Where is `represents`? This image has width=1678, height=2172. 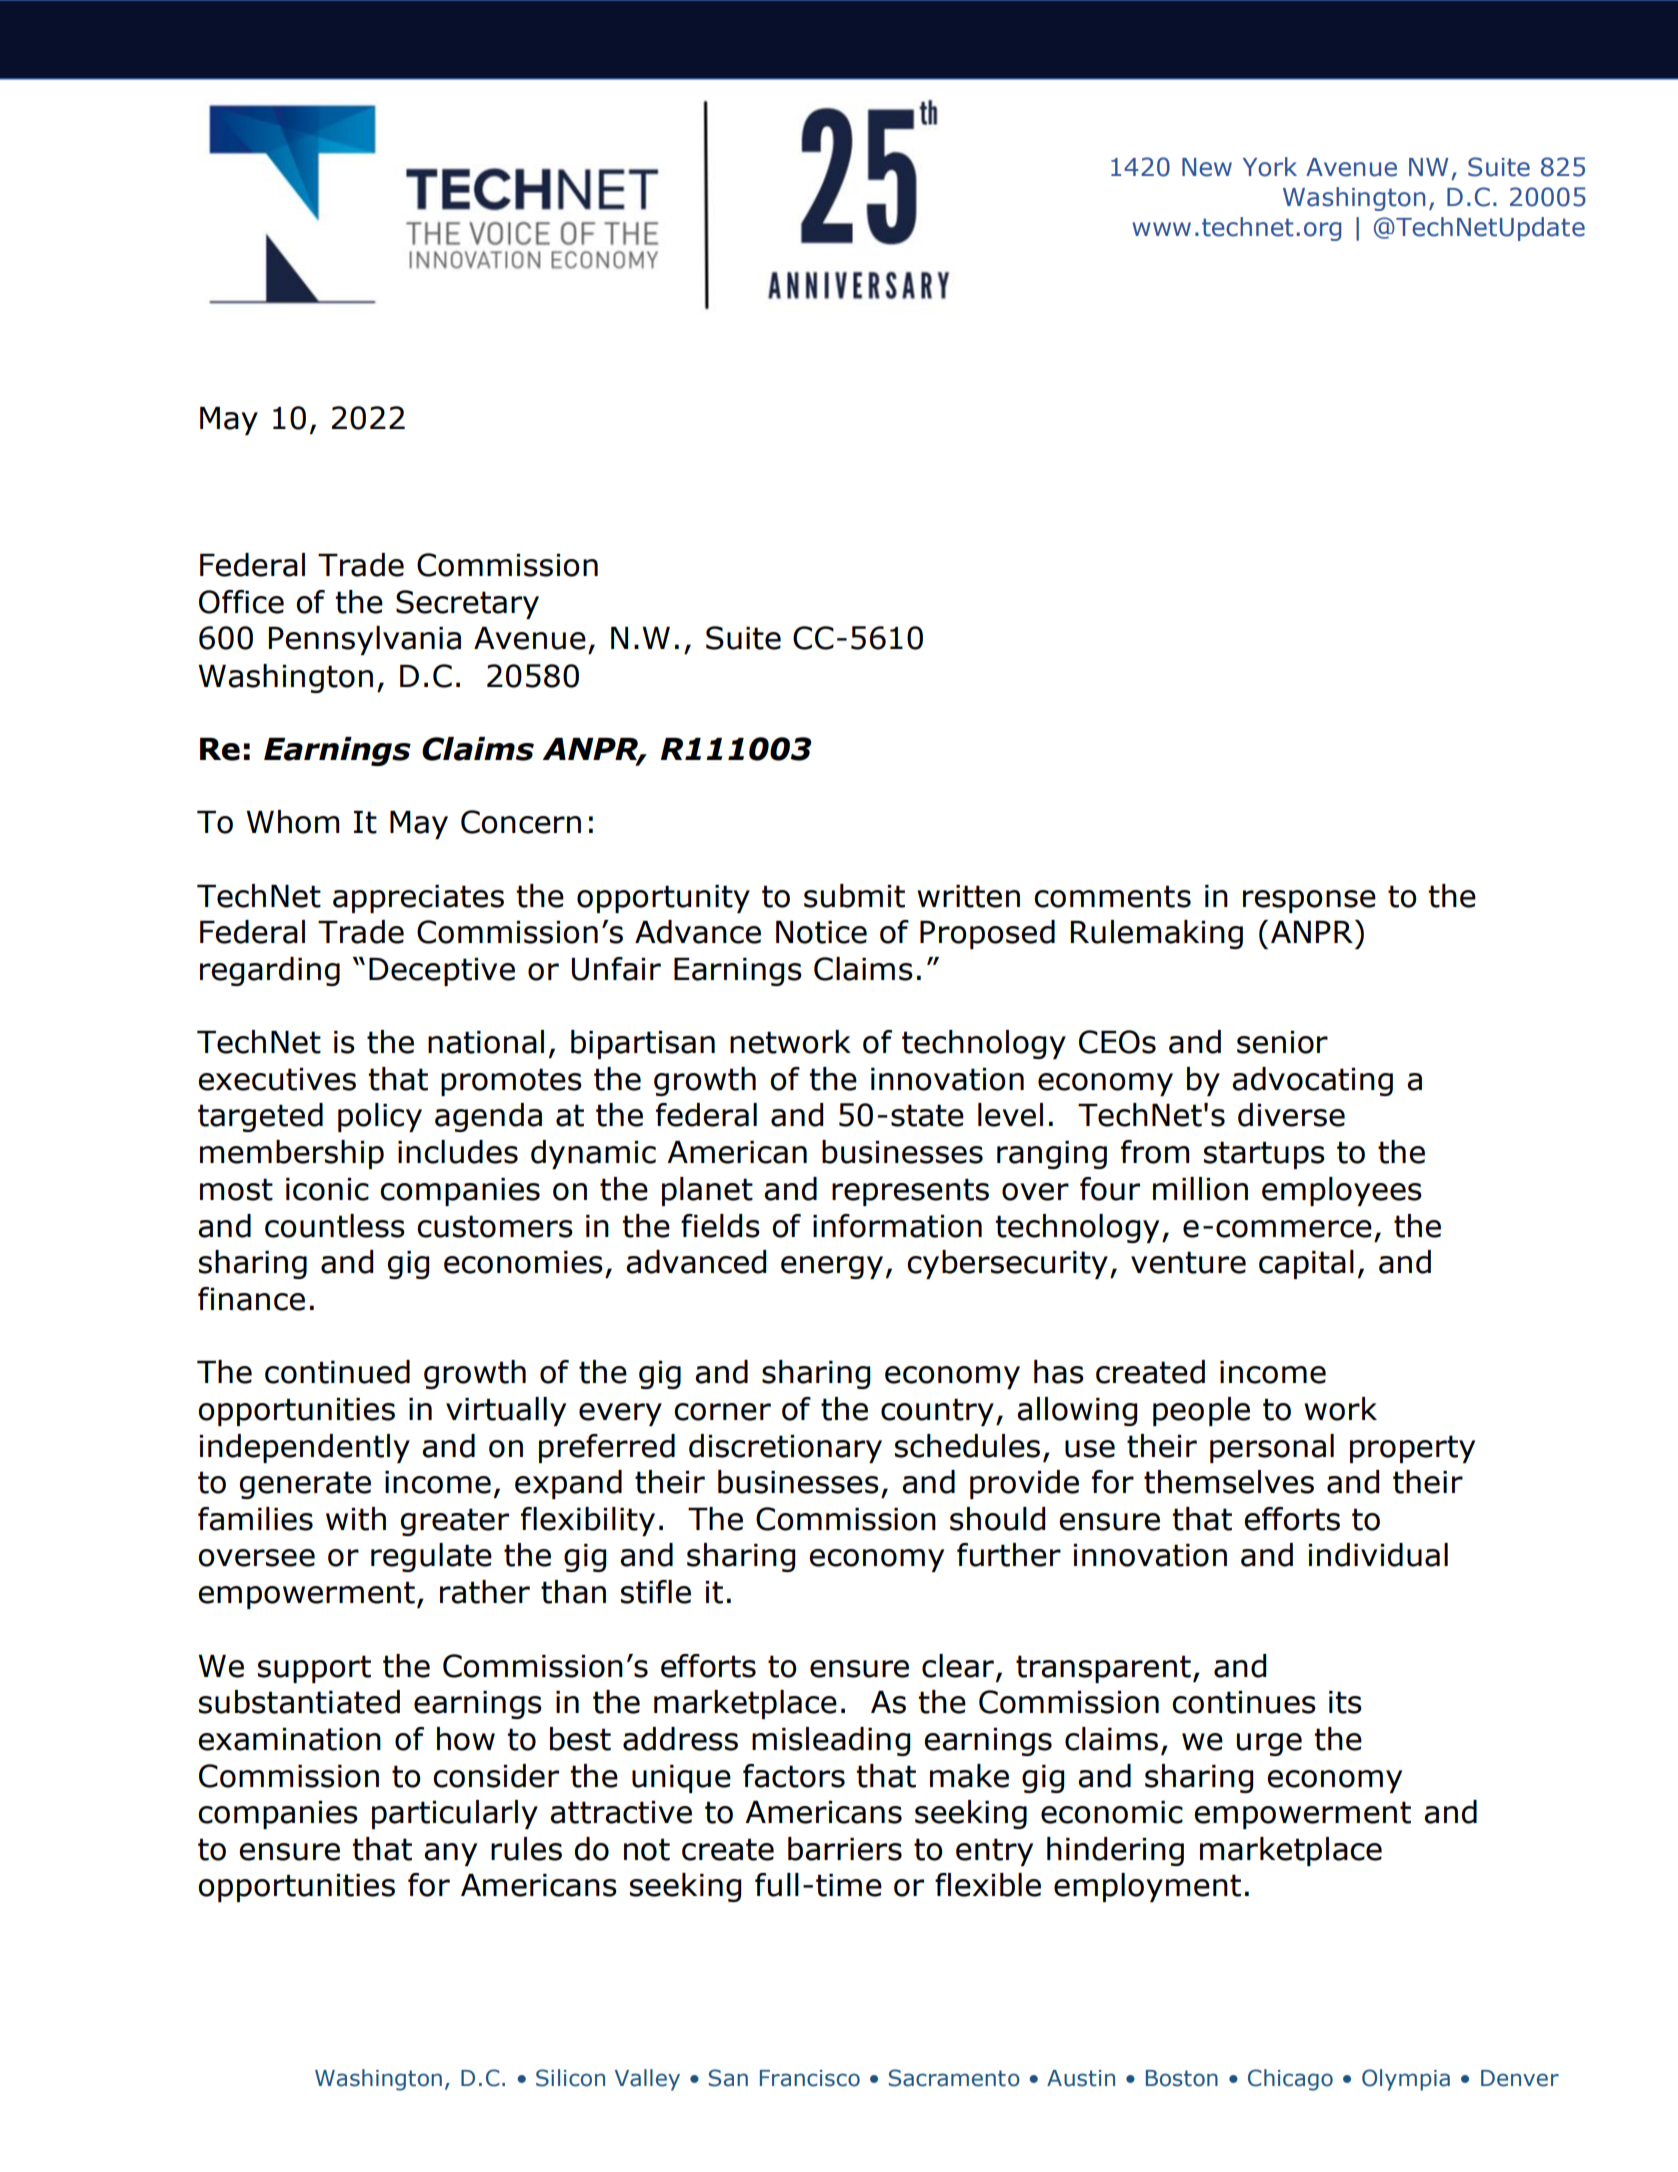 represents is located at coordinates (910, 1192).
